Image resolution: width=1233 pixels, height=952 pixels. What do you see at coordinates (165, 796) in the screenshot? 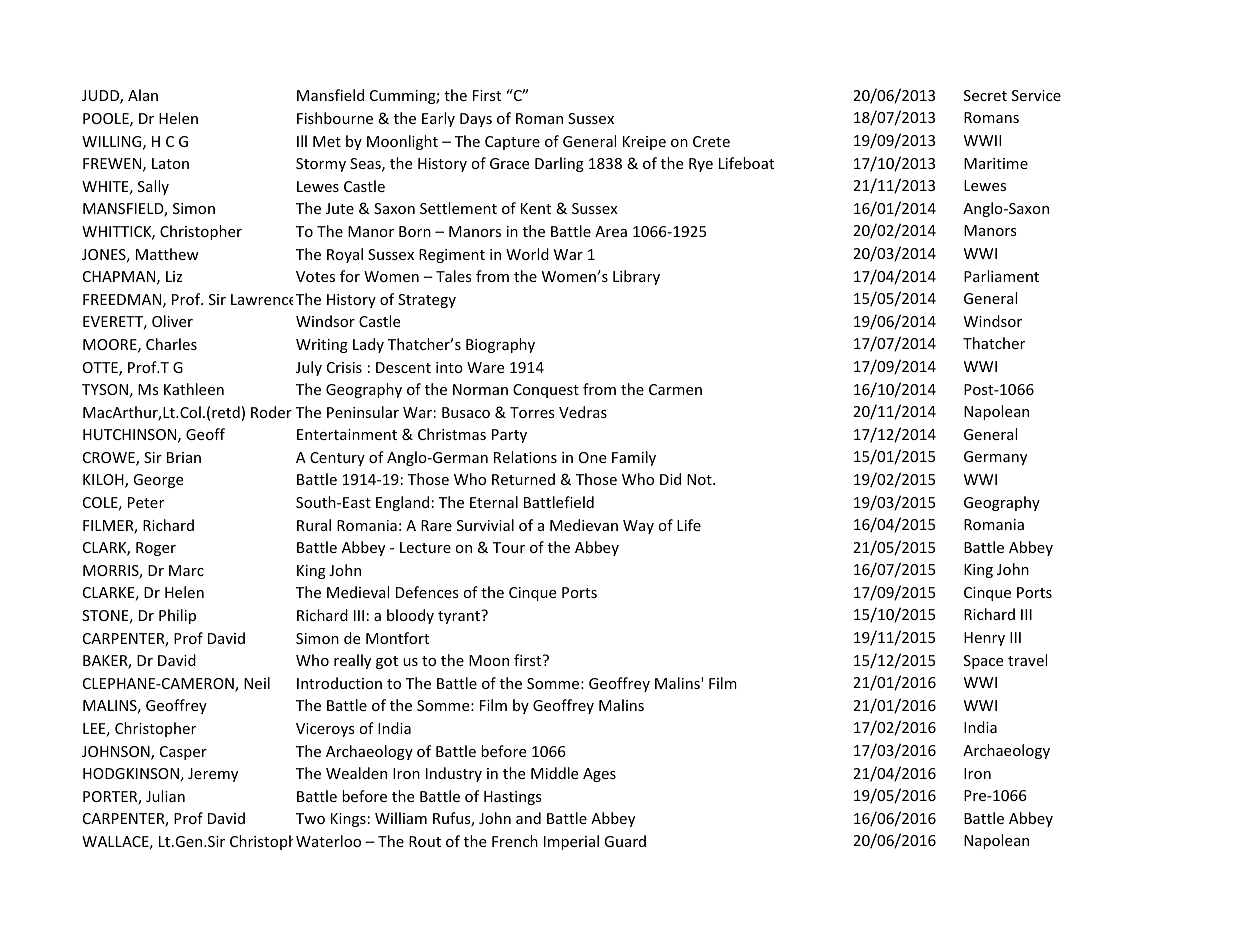
I see `Julian` at bounding box center [165, 796].
